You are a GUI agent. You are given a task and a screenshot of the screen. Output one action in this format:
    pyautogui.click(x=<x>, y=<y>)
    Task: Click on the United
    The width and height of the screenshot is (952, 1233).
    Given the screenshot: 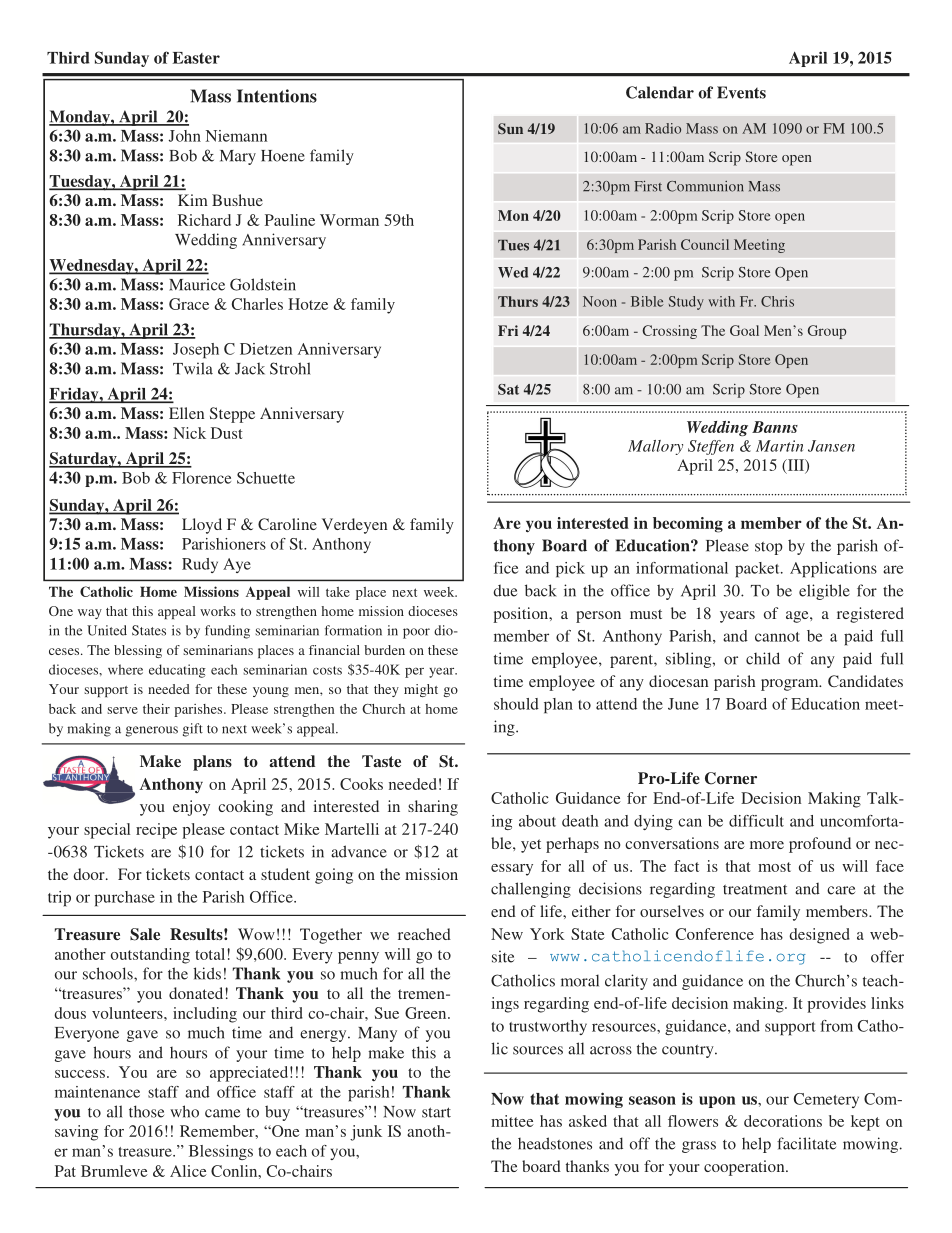 What is the action you would take?
    pyautogui.click(x=107, y=630)
